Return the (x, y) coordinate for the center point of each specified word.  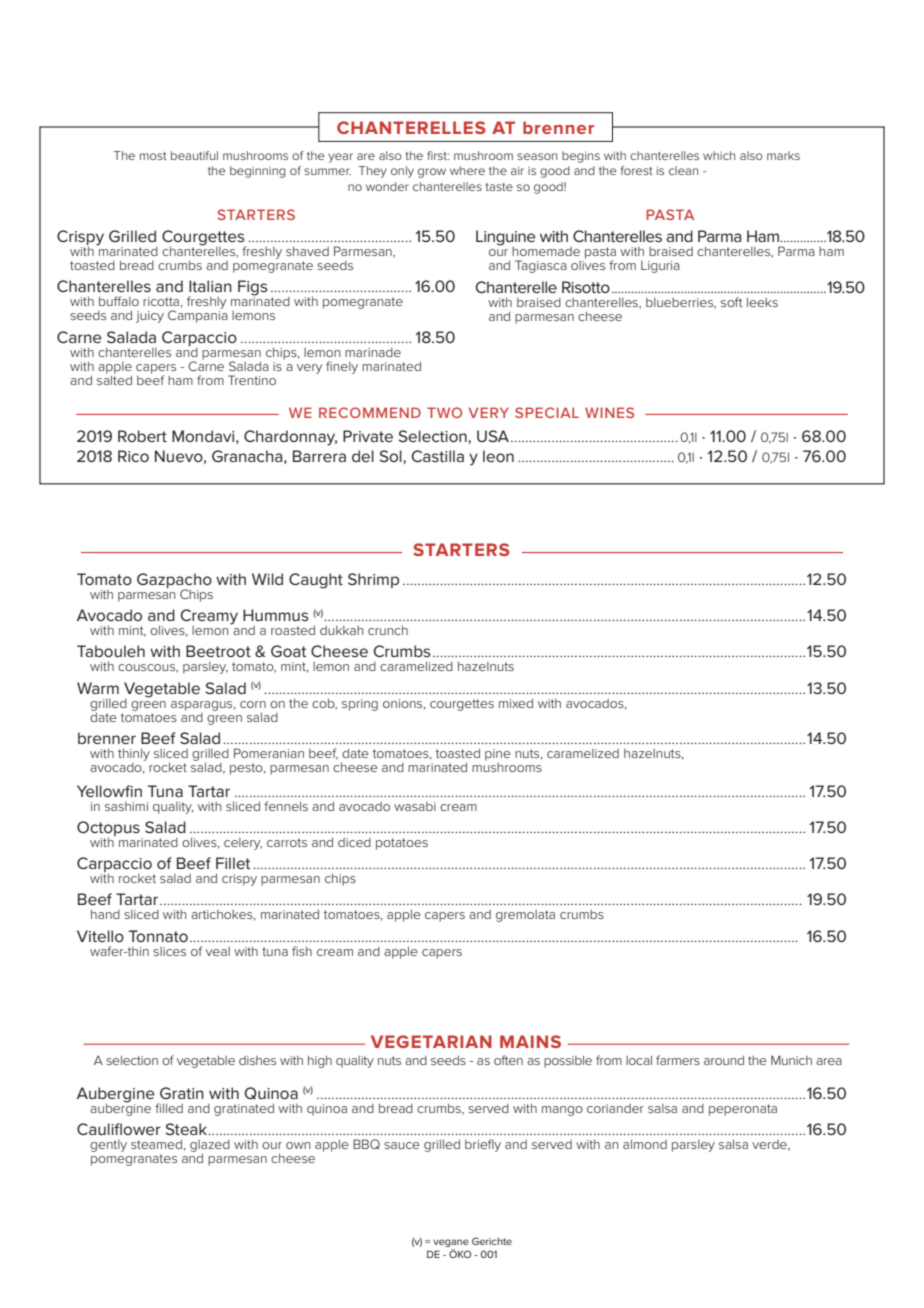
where (467, 170)
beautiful (194, 155)
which (719, 155)
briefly (483, 1145)
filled (169, 1108)
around (724, 1060)
